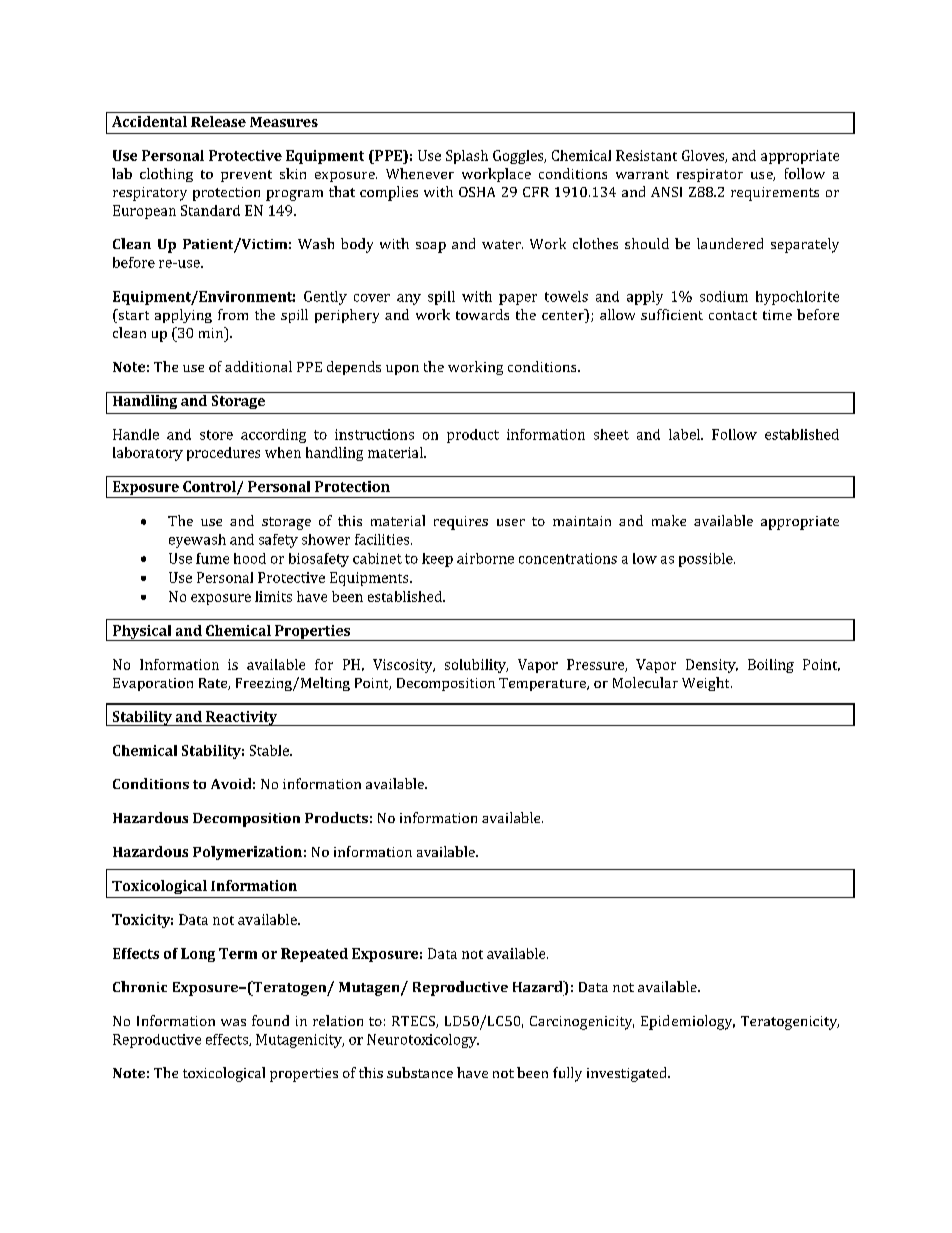 Image resolution: width=952 pixels, height=1233 pixels. I want to click on Reactivity, so click(242, 718).
